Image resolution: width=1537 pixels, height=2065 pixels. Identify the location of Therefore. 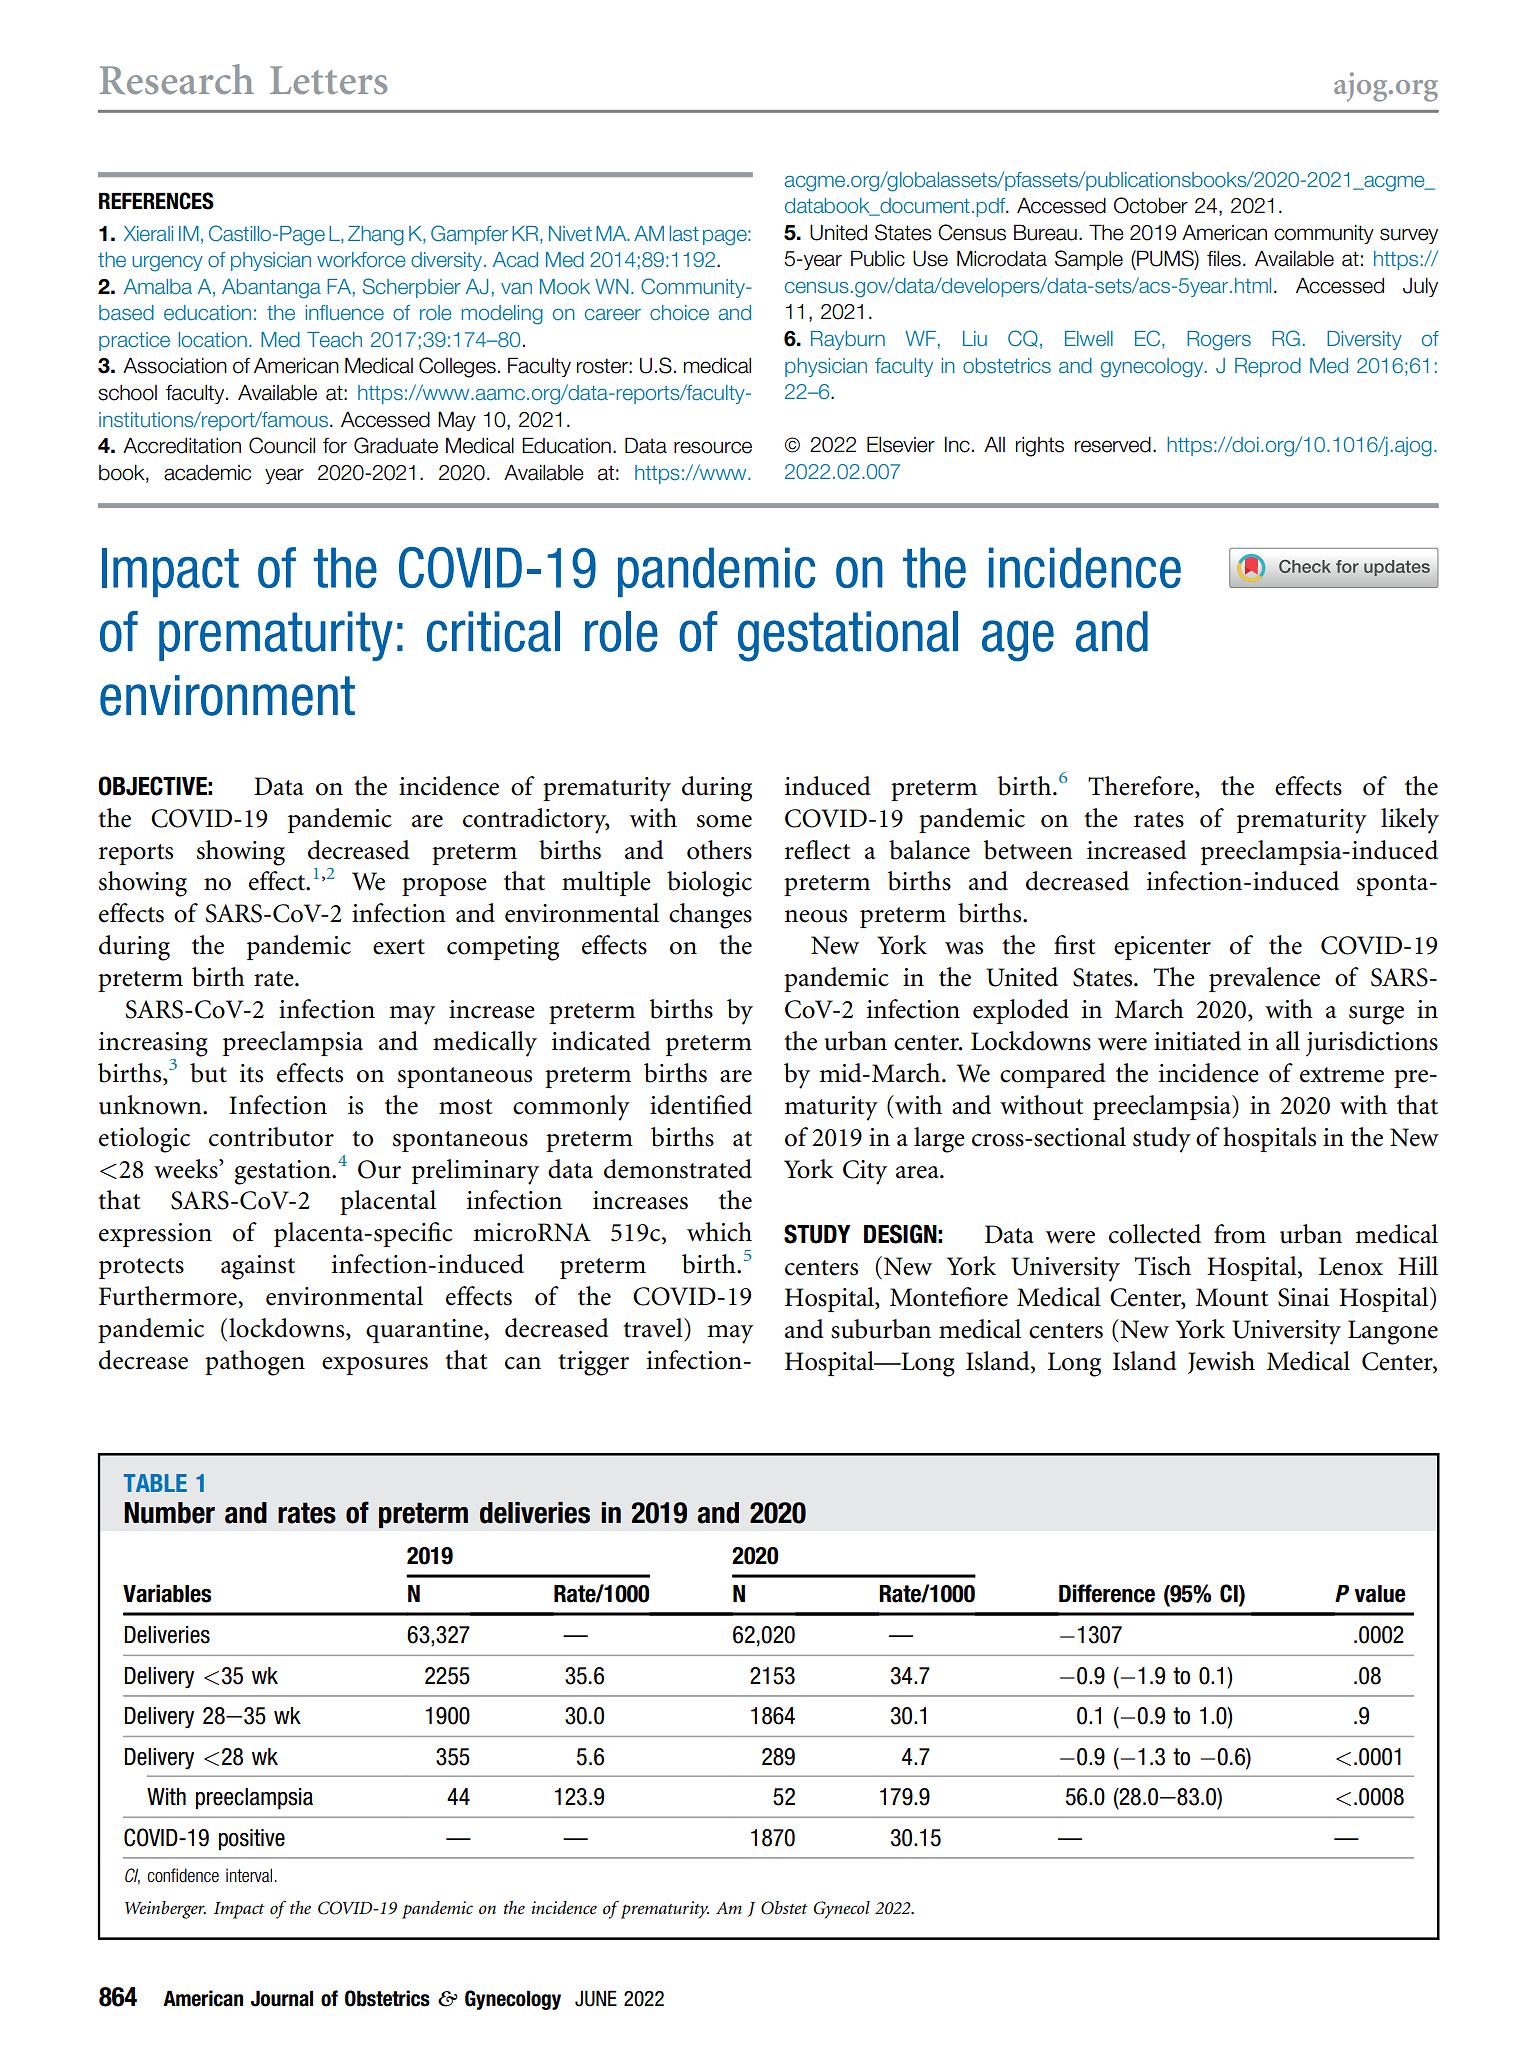
(1142, 786).
